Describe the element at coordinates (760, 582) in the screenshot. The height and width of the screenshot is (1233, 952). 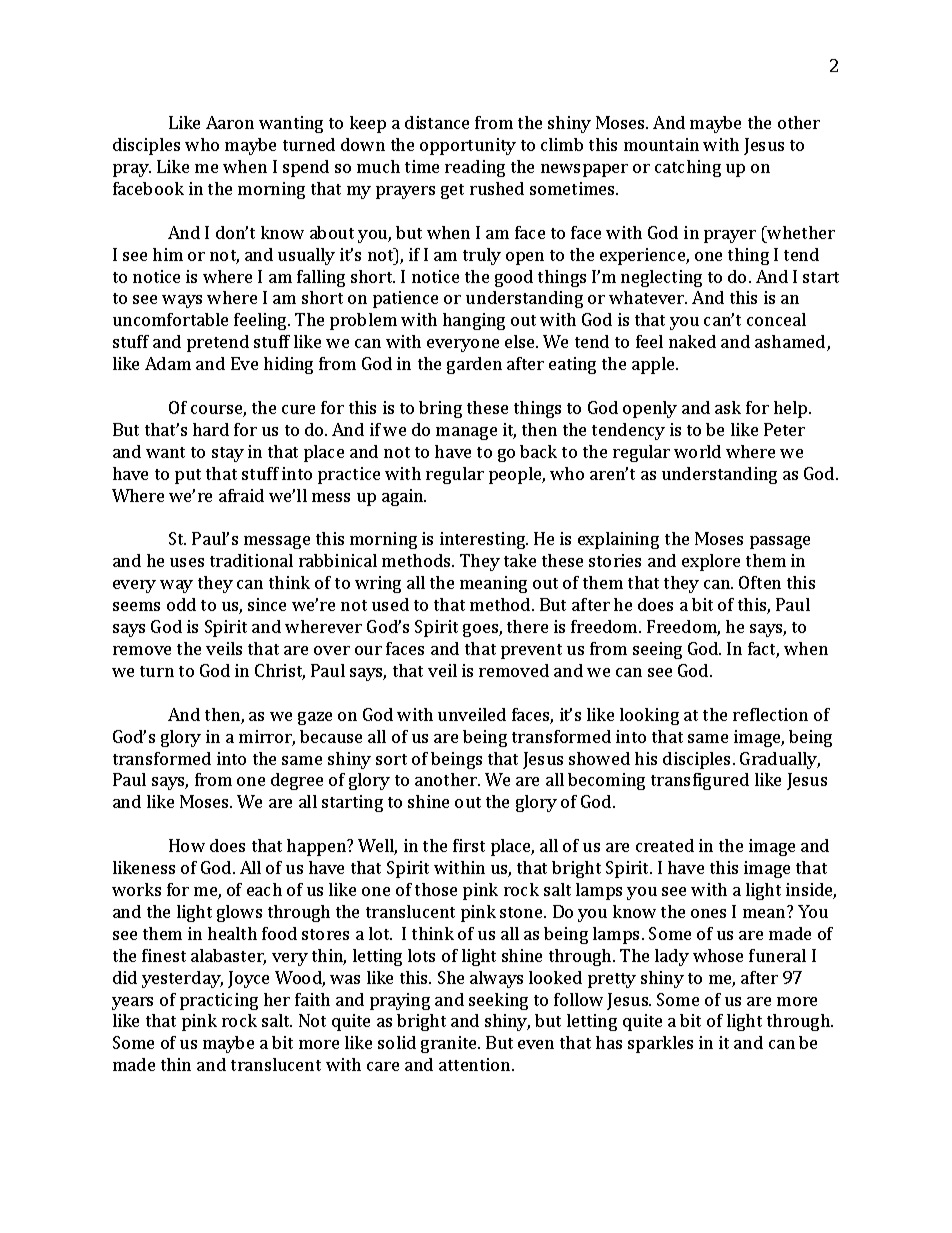
I see `Often` at that location.
